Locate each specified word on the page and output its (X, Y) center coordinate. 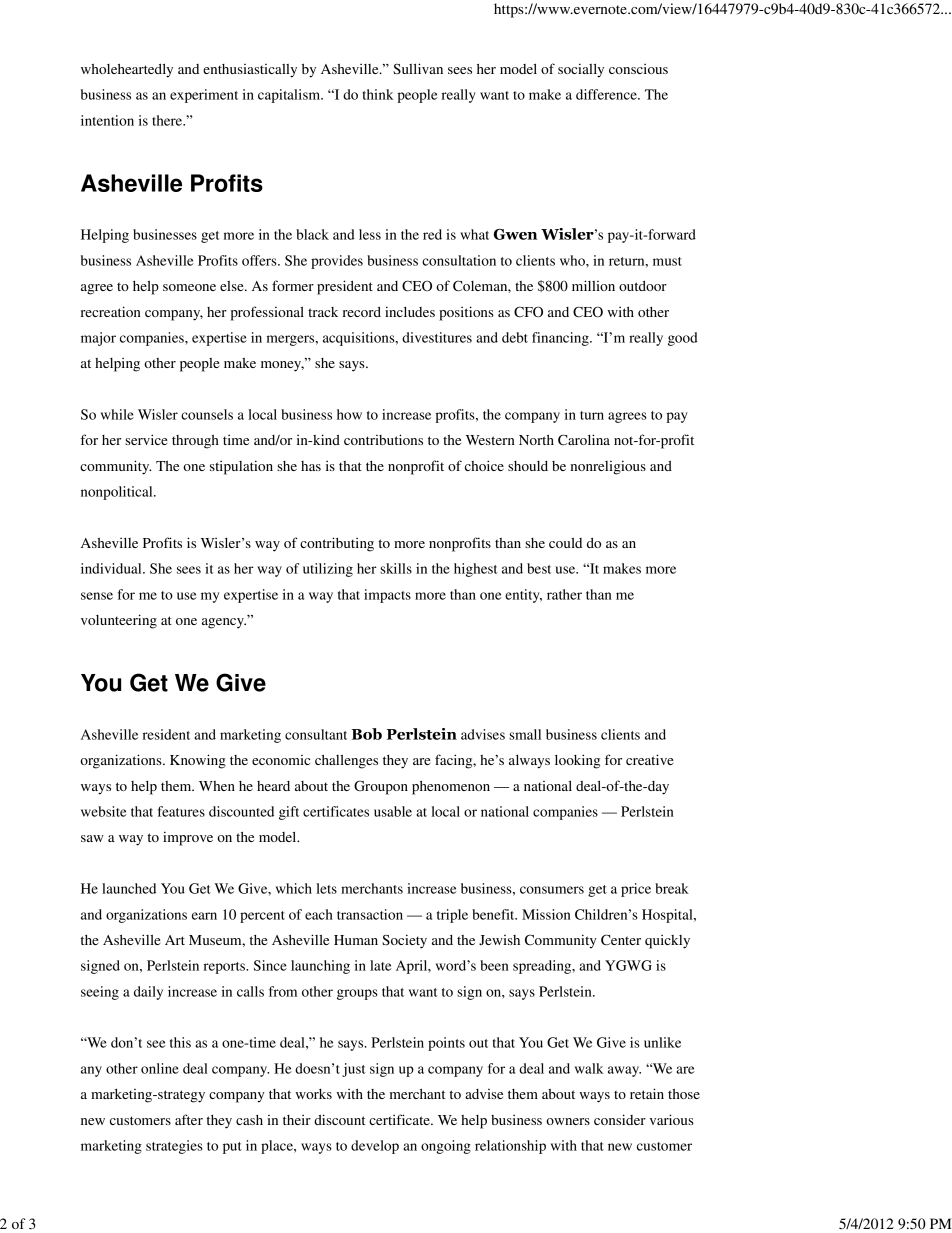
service (146, 439)
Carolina (584, 440)
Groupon (381, 787)
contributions (383, 439)
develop (375, 1147)
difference (607, 94)
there (168, 120)
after (189, 1119)
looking (577, 761)
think (378, 94)
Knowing (198, 761)
